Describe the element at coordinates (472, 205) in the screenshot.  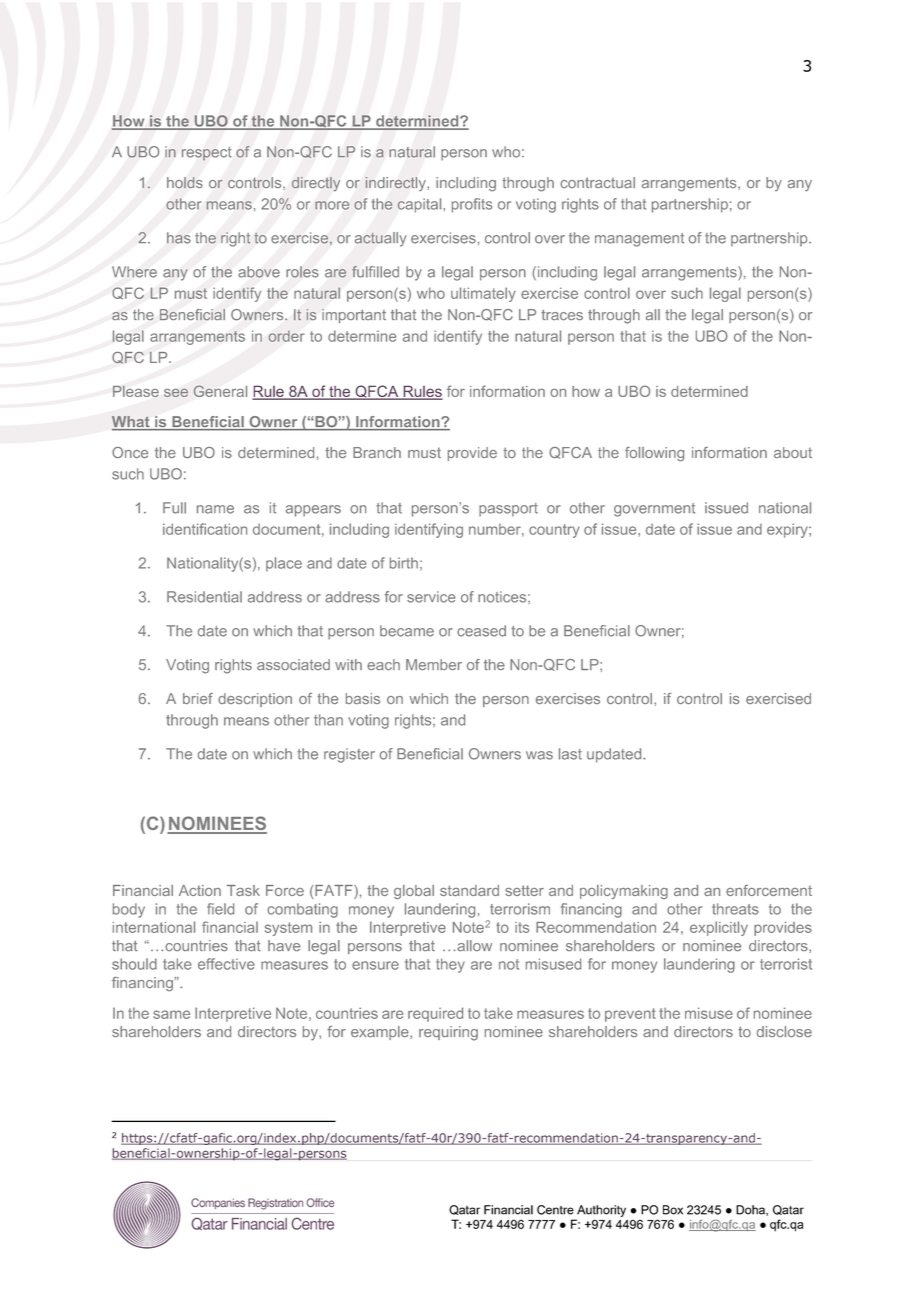
I see `profits` at that location.
